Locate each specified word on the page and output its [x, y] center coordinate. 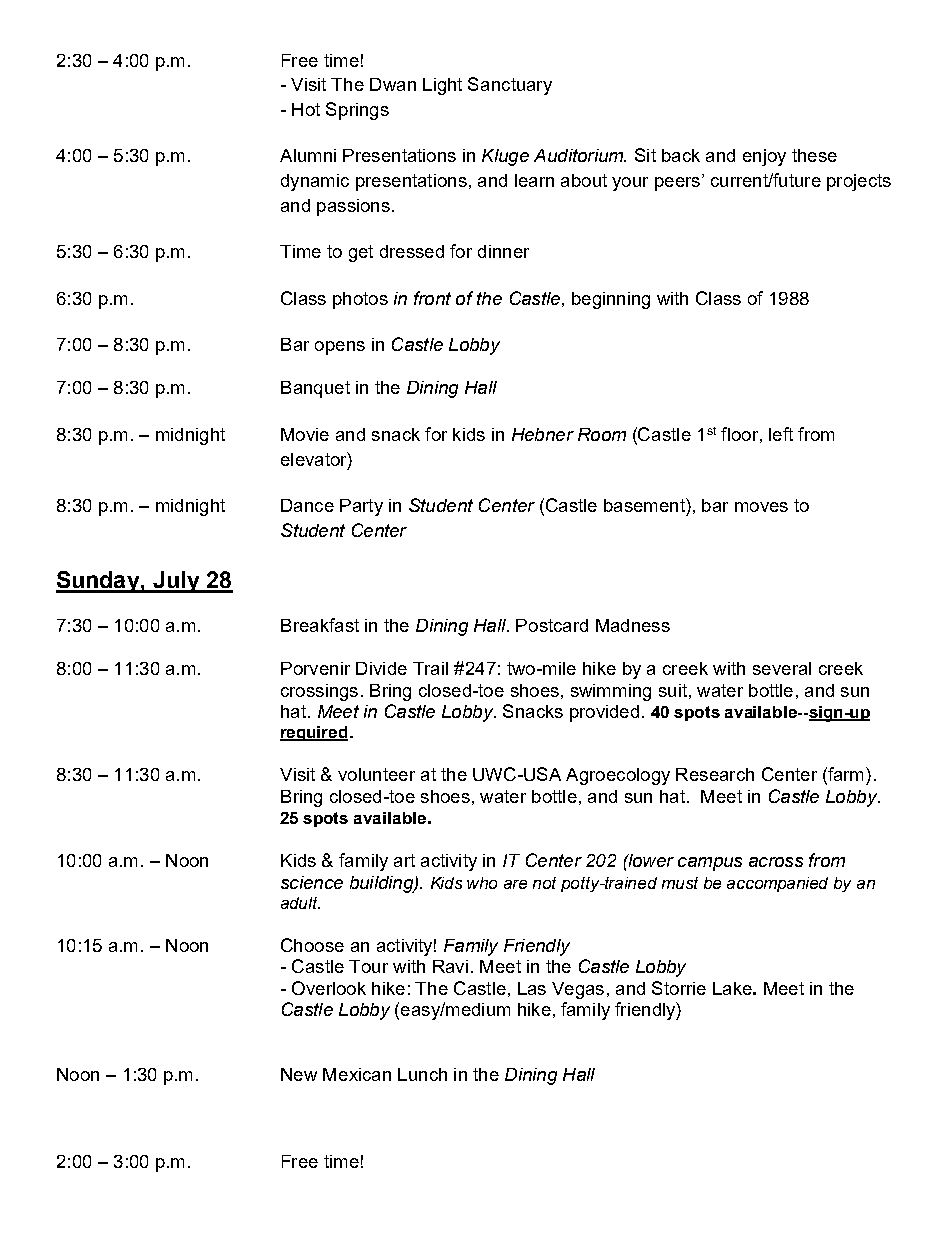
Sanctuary [510, 86]
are [515, 884]
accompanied [777, 884]
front [432, 298]
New [299, 1074]
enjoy [764, 157]
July [176, 582]
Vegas [578, 990]
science [312, 882]
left [781, 434]
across [776, 862]
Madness [633, 625]
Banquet [315, 389]
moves [761, 507]
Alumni [308, 155]
